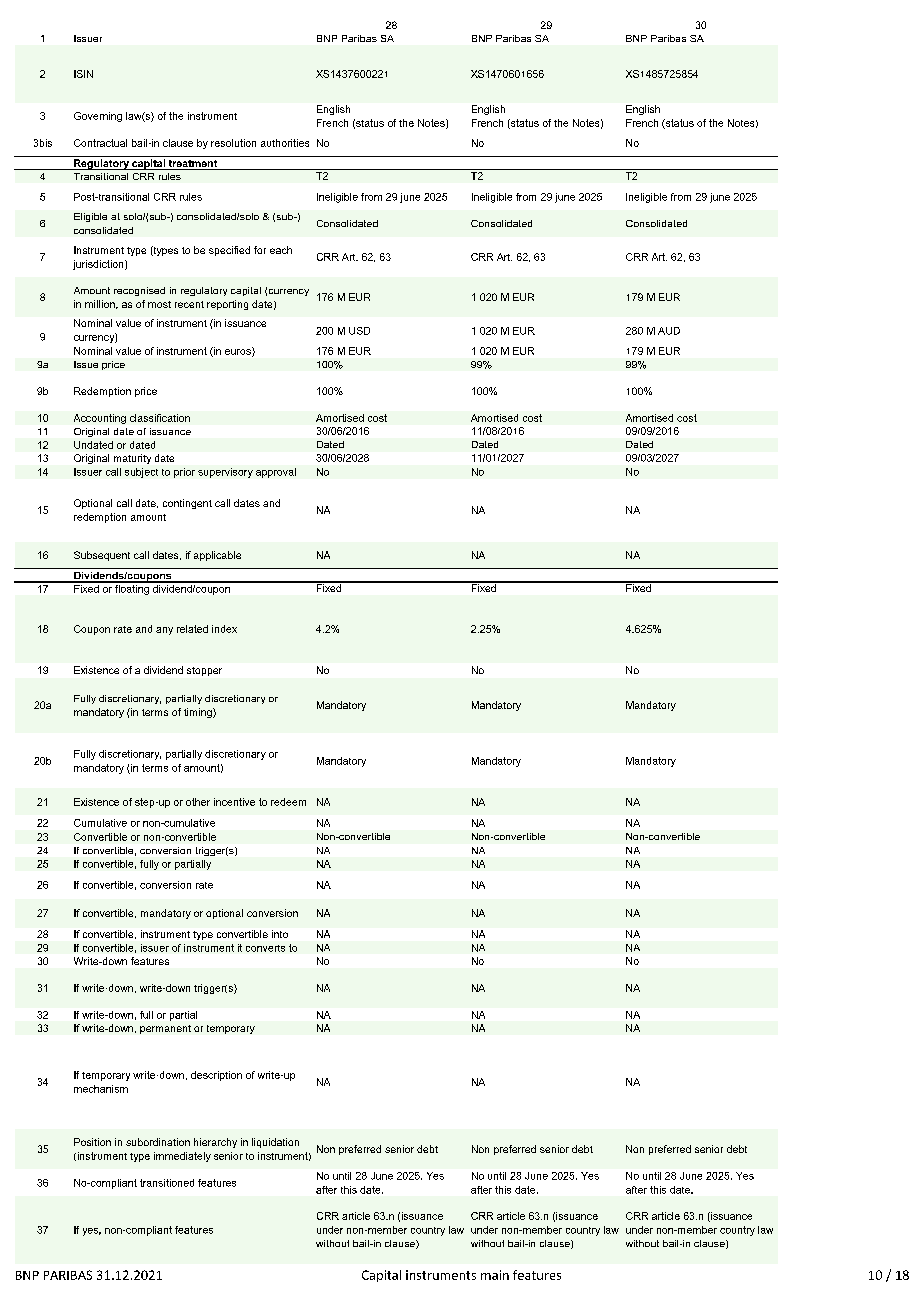  I want to click on authorities, so click(285, 143).
